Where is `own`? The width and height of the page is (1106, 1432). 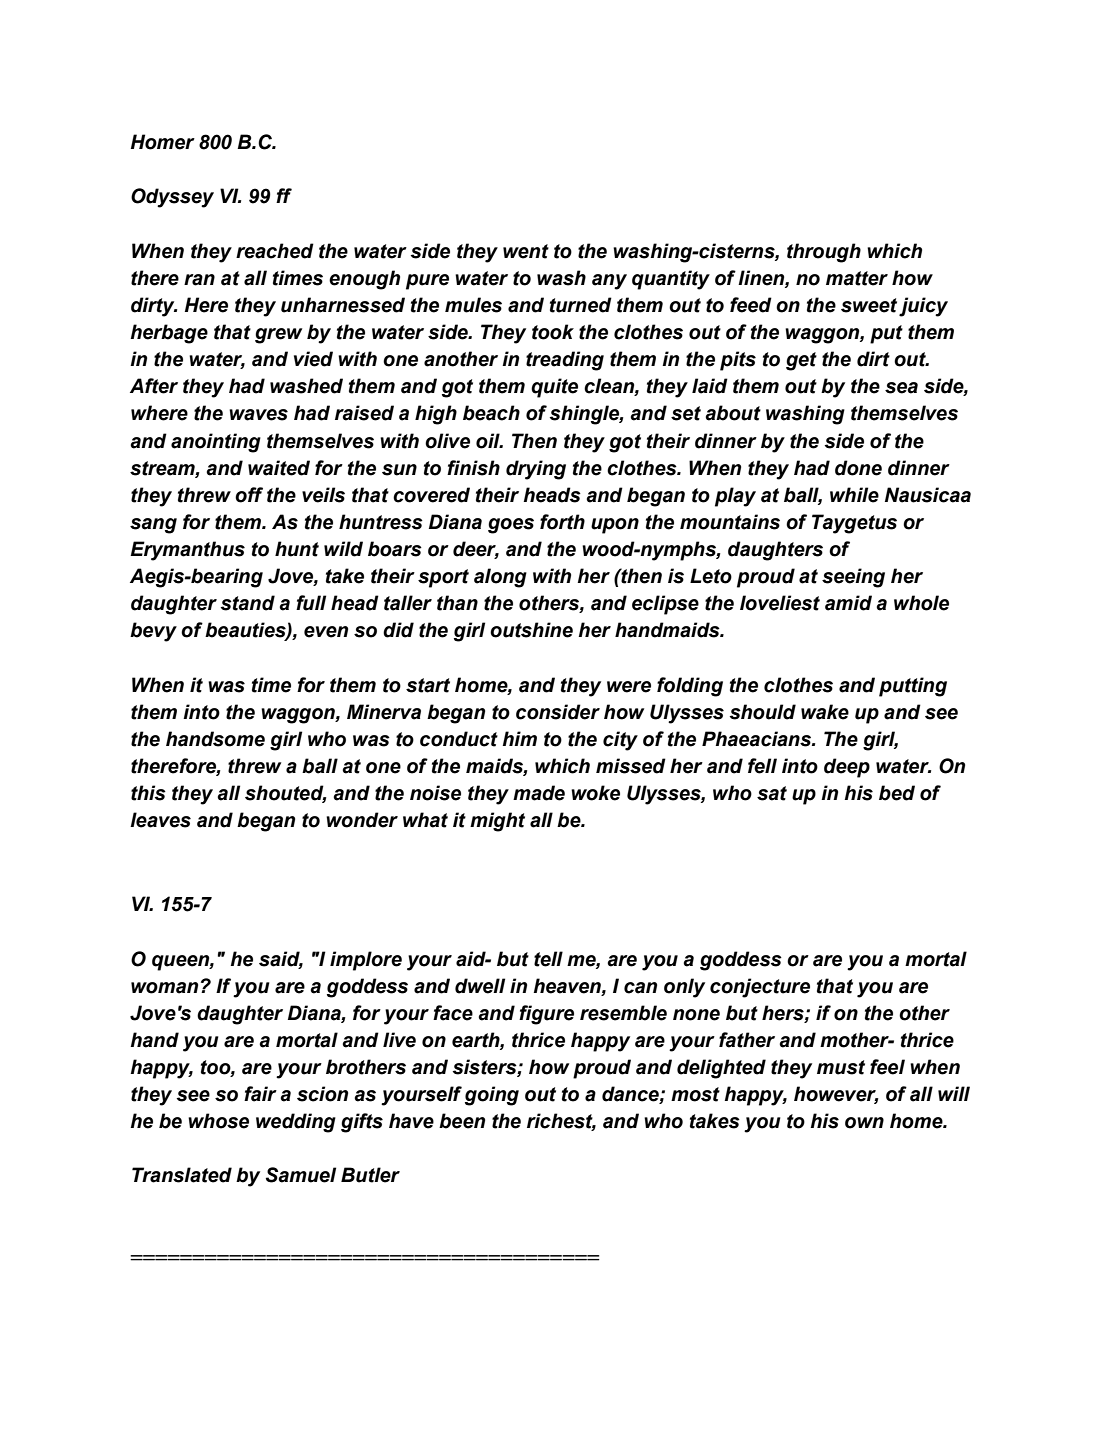 own is located at coordinates (864, 1123).
